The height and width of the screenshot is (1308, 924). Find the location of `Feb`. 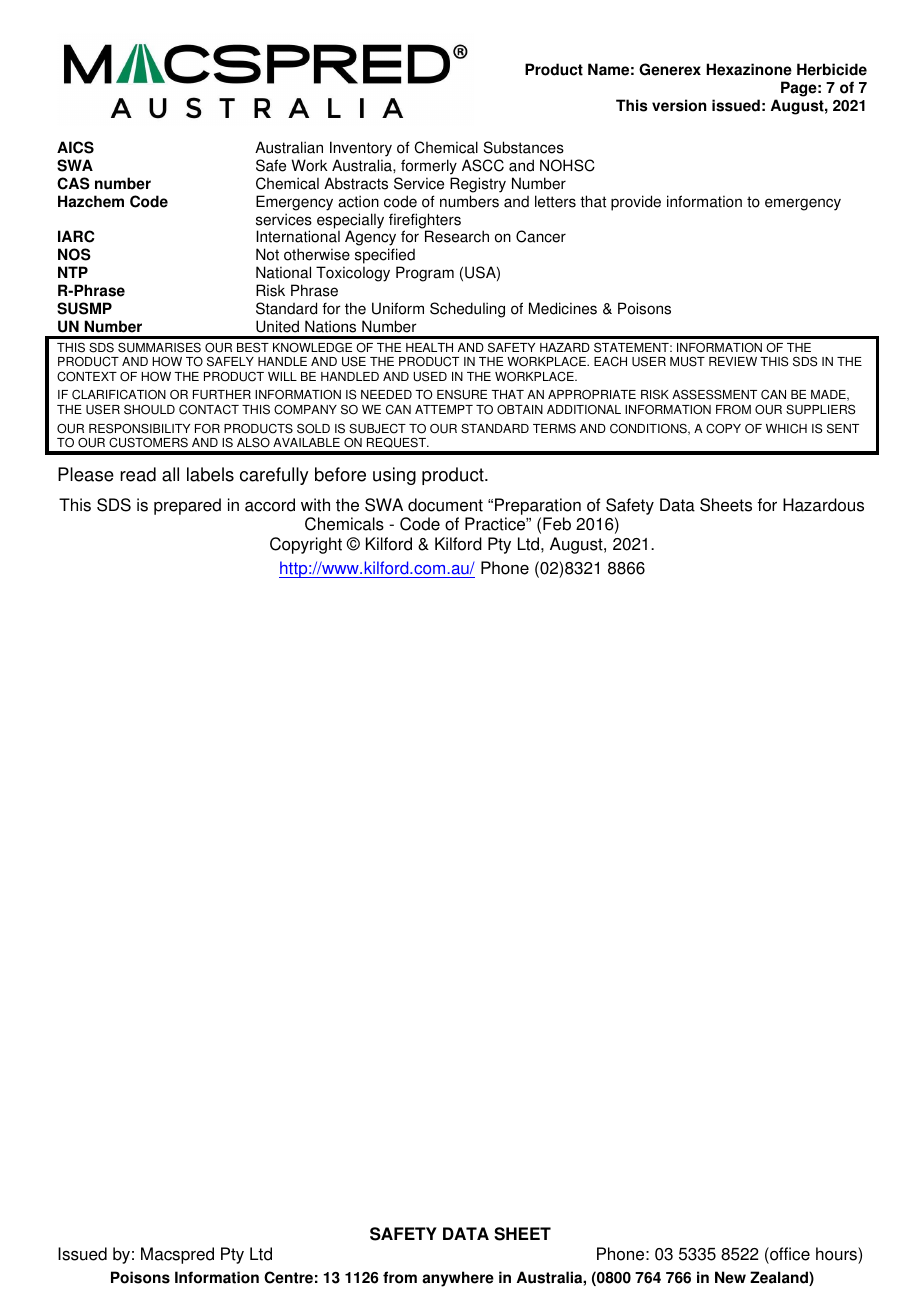

Feb is located at coordinates (557, 524).
